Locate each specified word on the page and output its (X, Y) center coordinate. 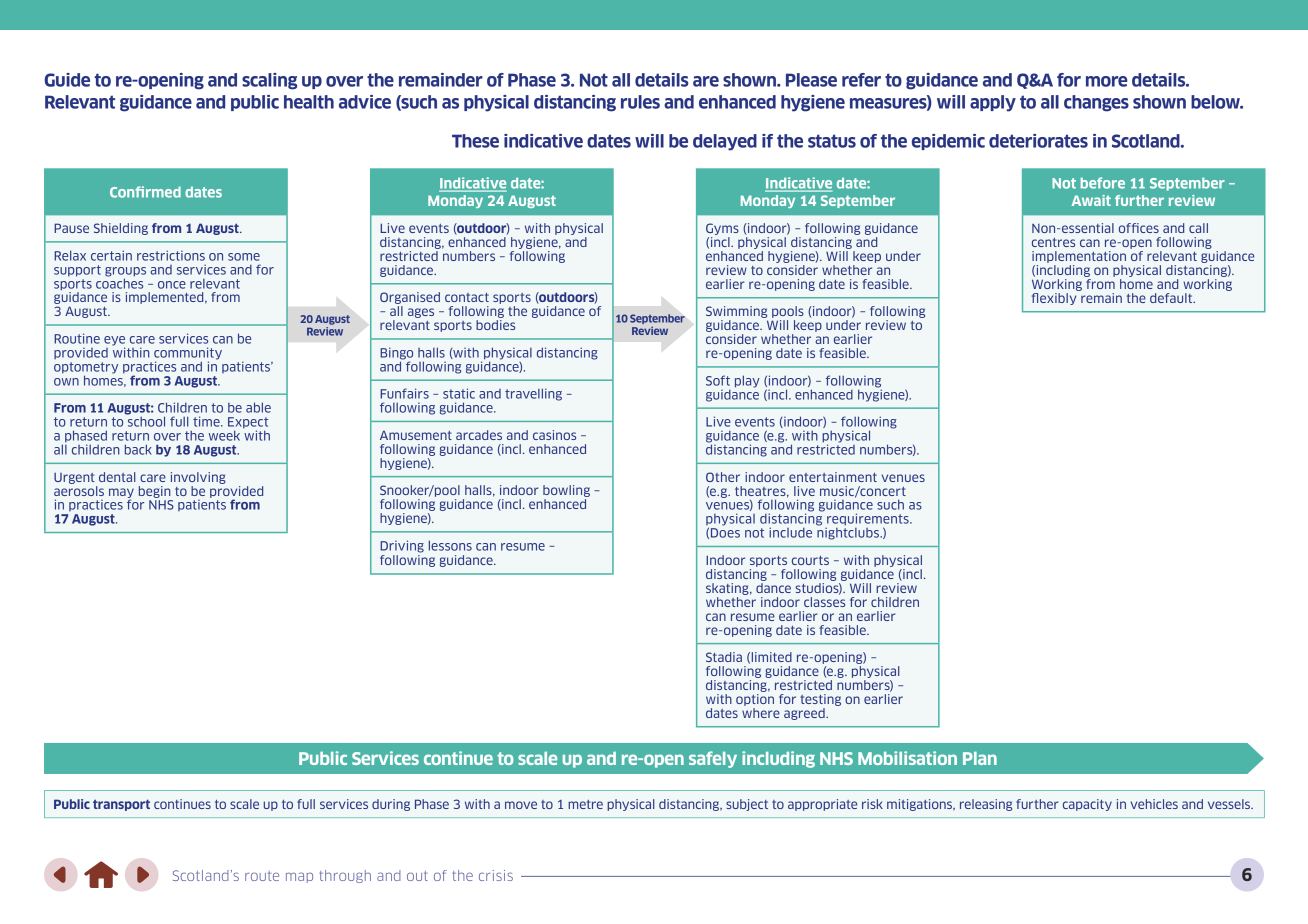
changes (1096, 103)
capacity (1087, 805)
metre (585, 804)
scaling (269, 81)
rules (640, 102)
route (262, 876)
